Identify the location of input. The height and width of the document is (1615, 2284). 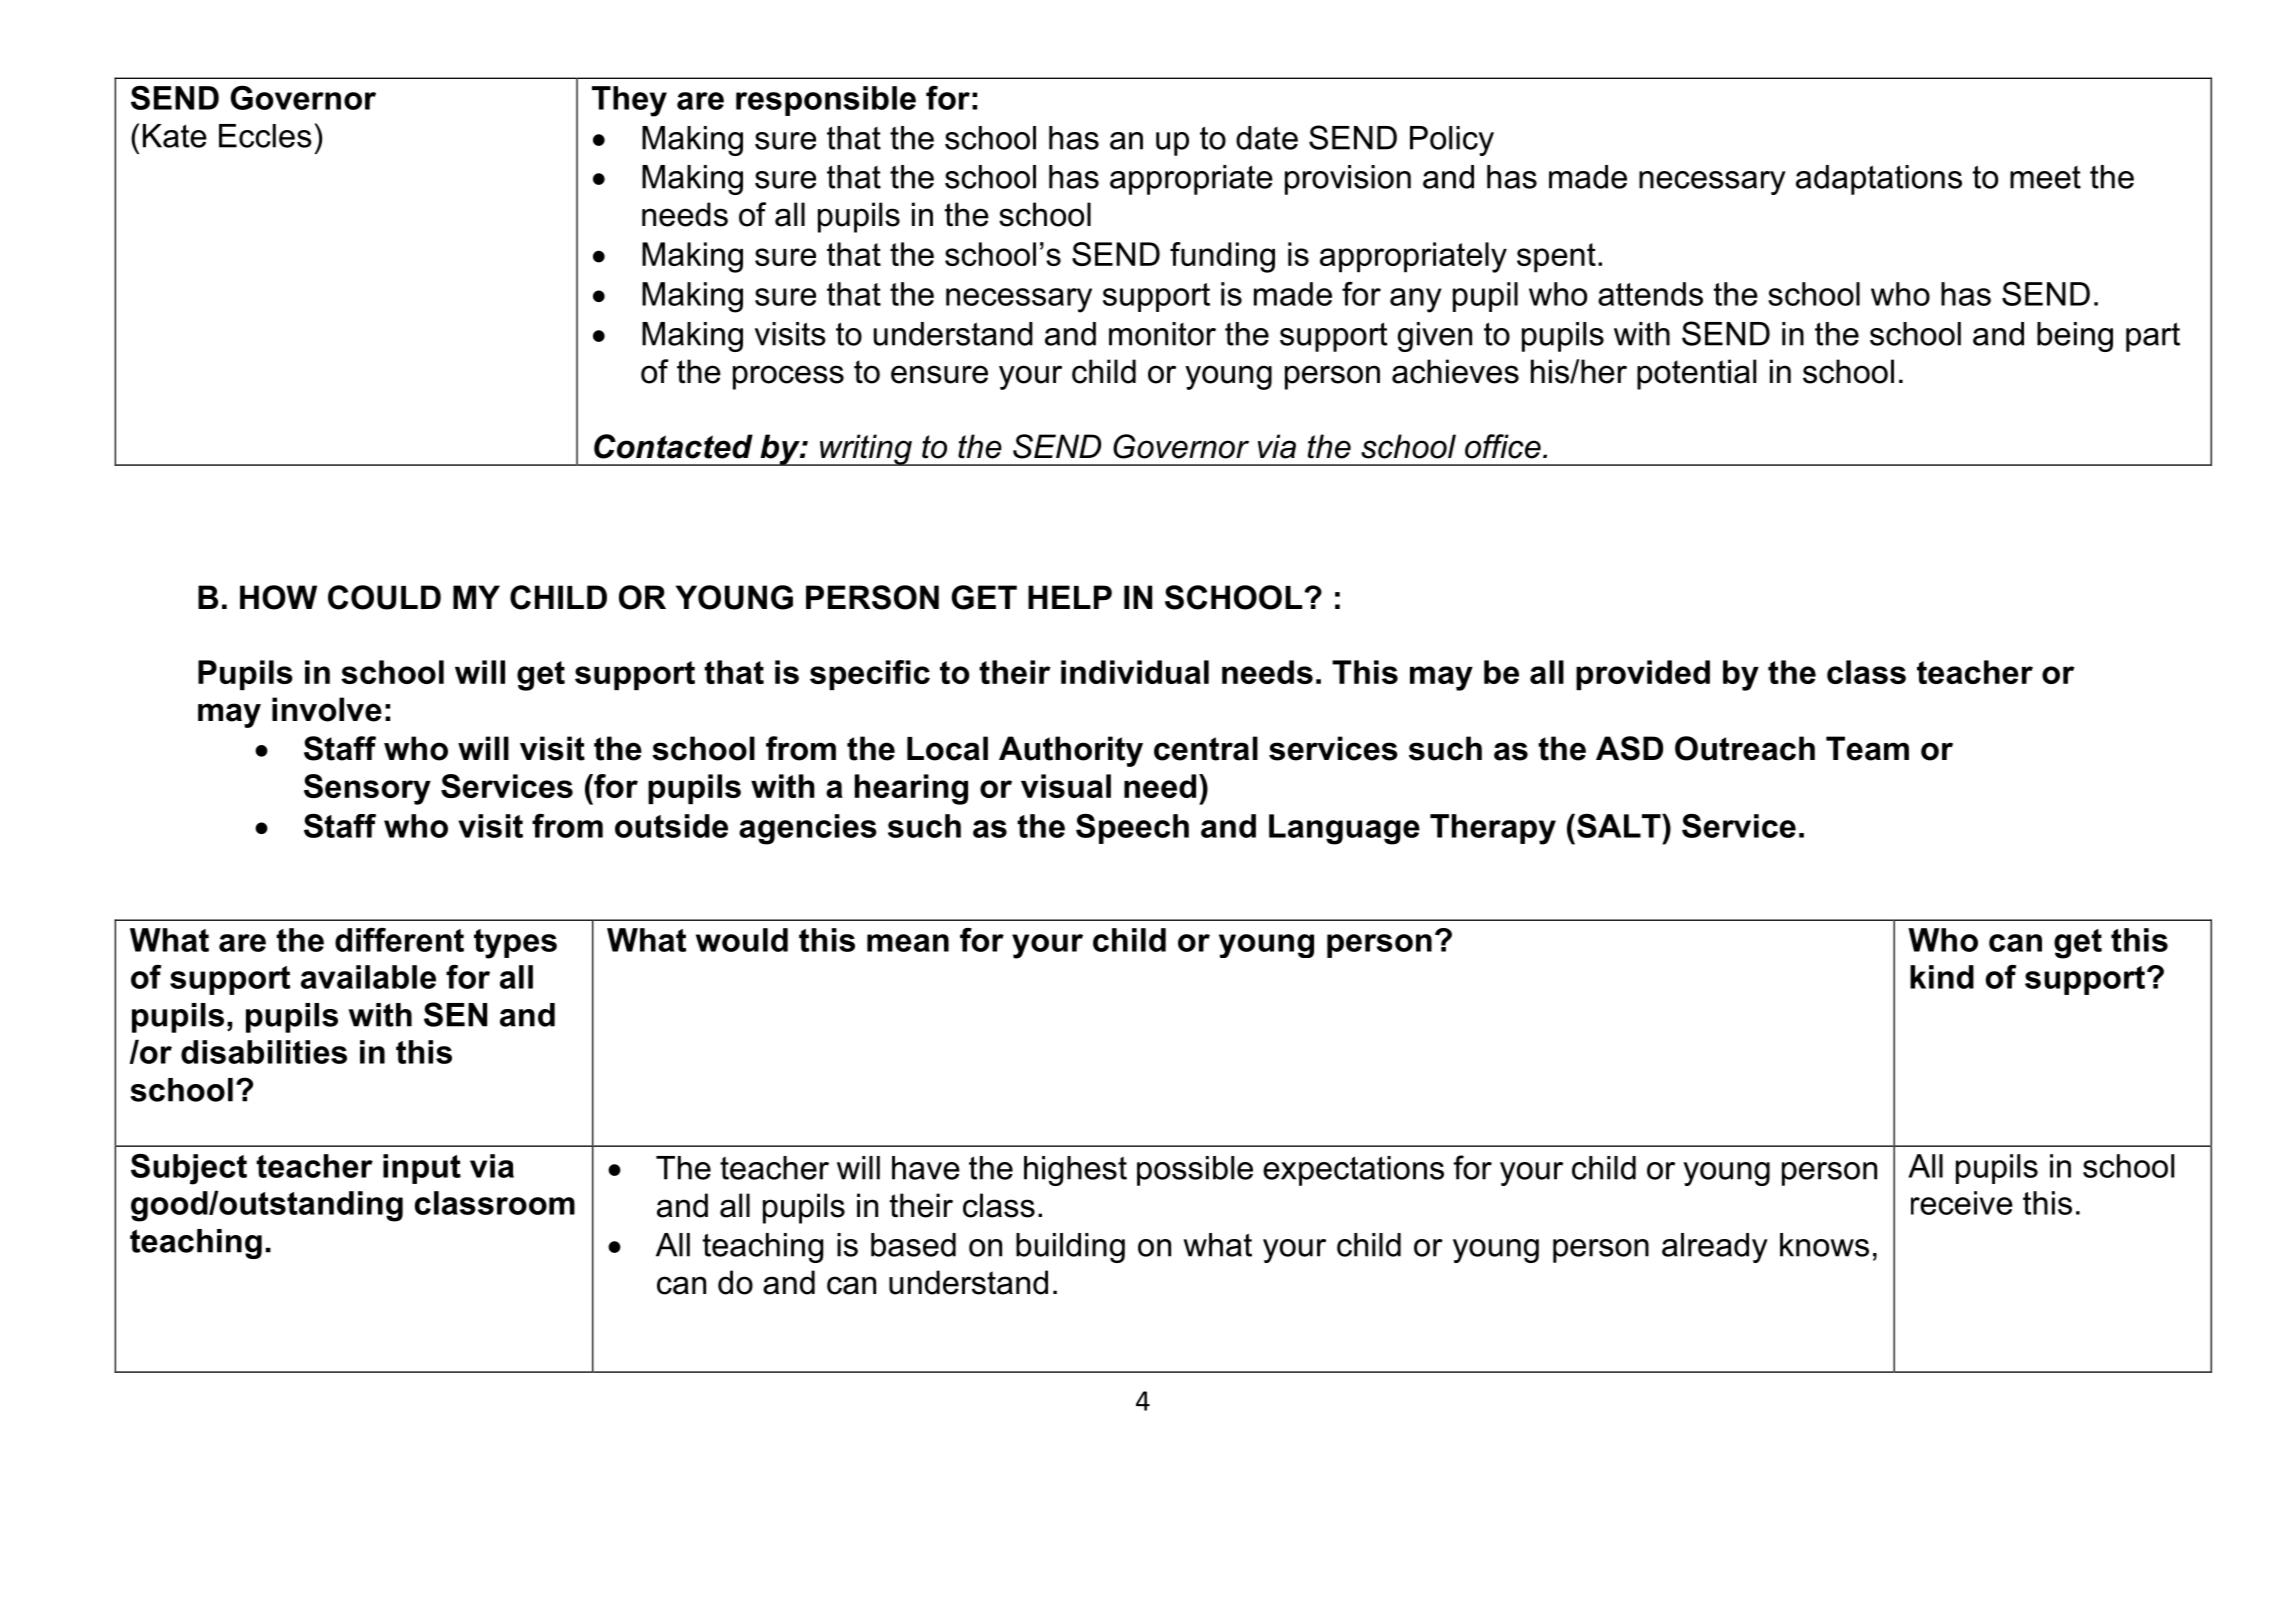
(422, 1169).
